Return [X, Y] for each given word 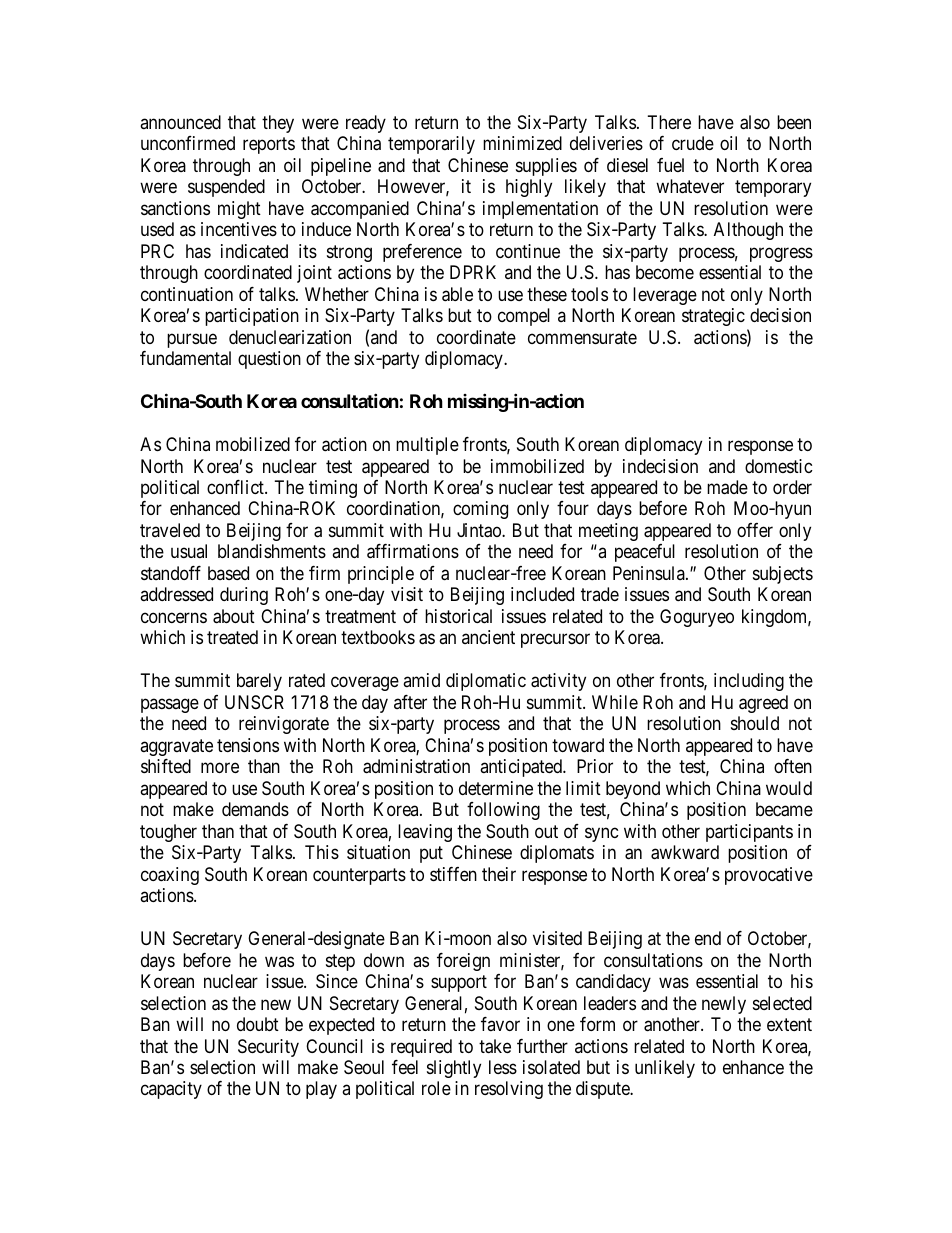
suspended [226, 188]
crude [693, 143]
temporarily [431, 145]
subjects [783, 575]
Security [268, 1048]
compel [524, 317]
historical [458, 616]
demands [255, 809]
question [269, 360]
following [503, 811]
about [234, 616]
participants [749, 833]
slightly [454, 1069]
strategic [713, 317]
